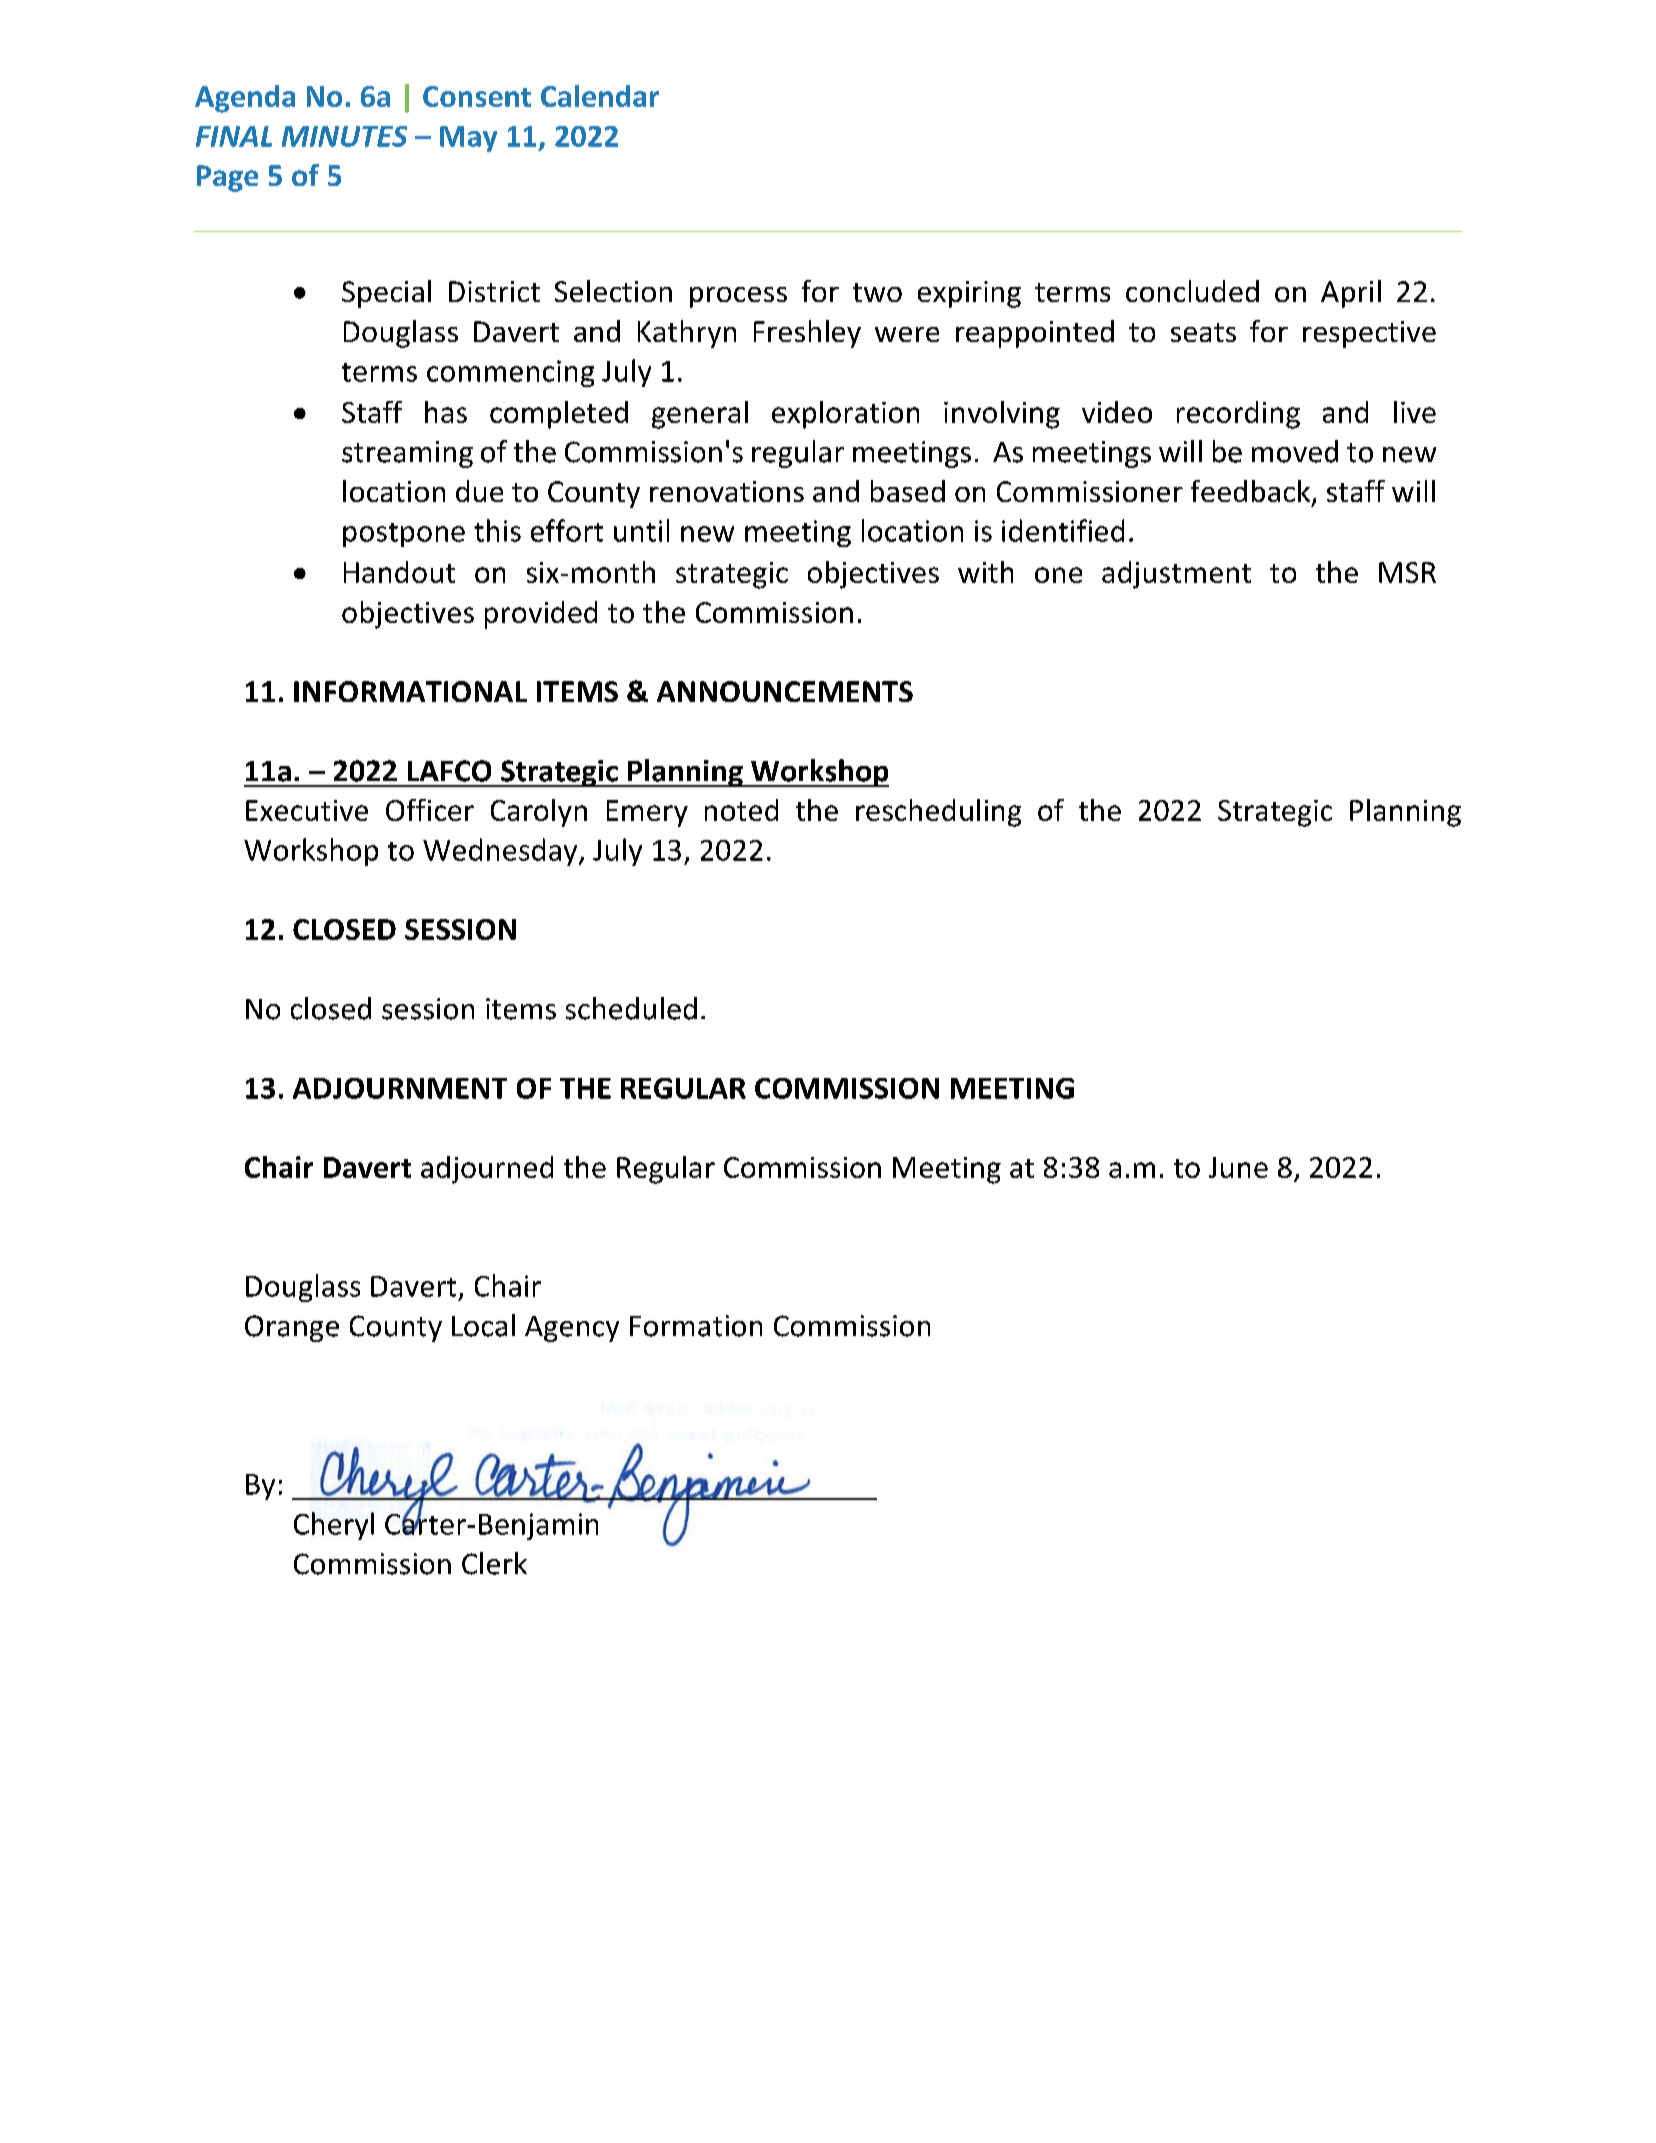 The height and width of the page is (2143, 1656). I want to click on scheduled, so click(631, 1008).
